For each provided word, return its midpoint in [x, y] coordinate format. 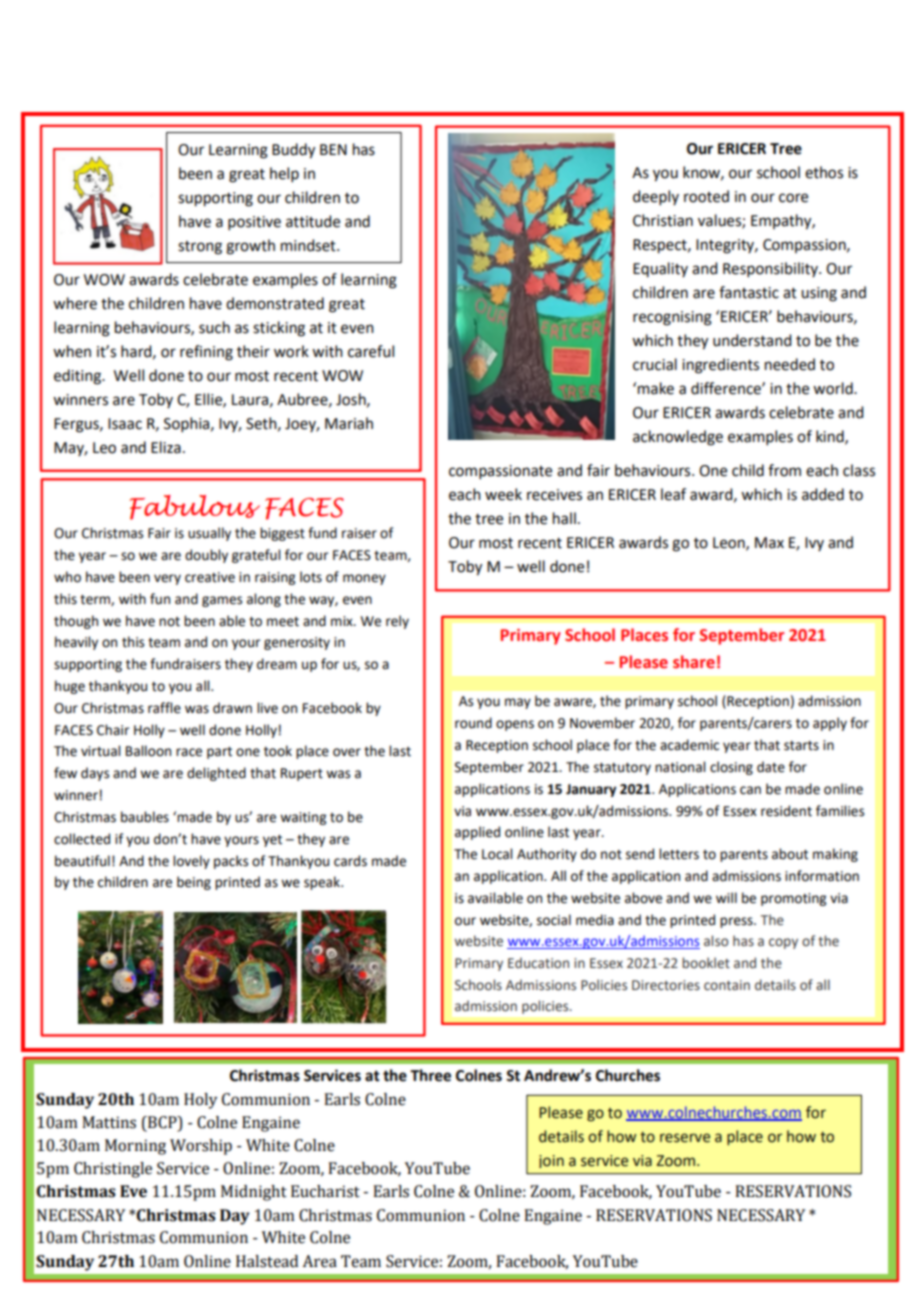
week [503, 494]
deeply [656, 197]
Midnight [254, 1193]
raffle [164, 708]
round [473, 723]
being [194, 883]
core [793, 198]
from [784, 470]
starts [801, 746]
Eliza [166, 447]
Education [538, 963]
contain [727, 985]
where [75, 303]
